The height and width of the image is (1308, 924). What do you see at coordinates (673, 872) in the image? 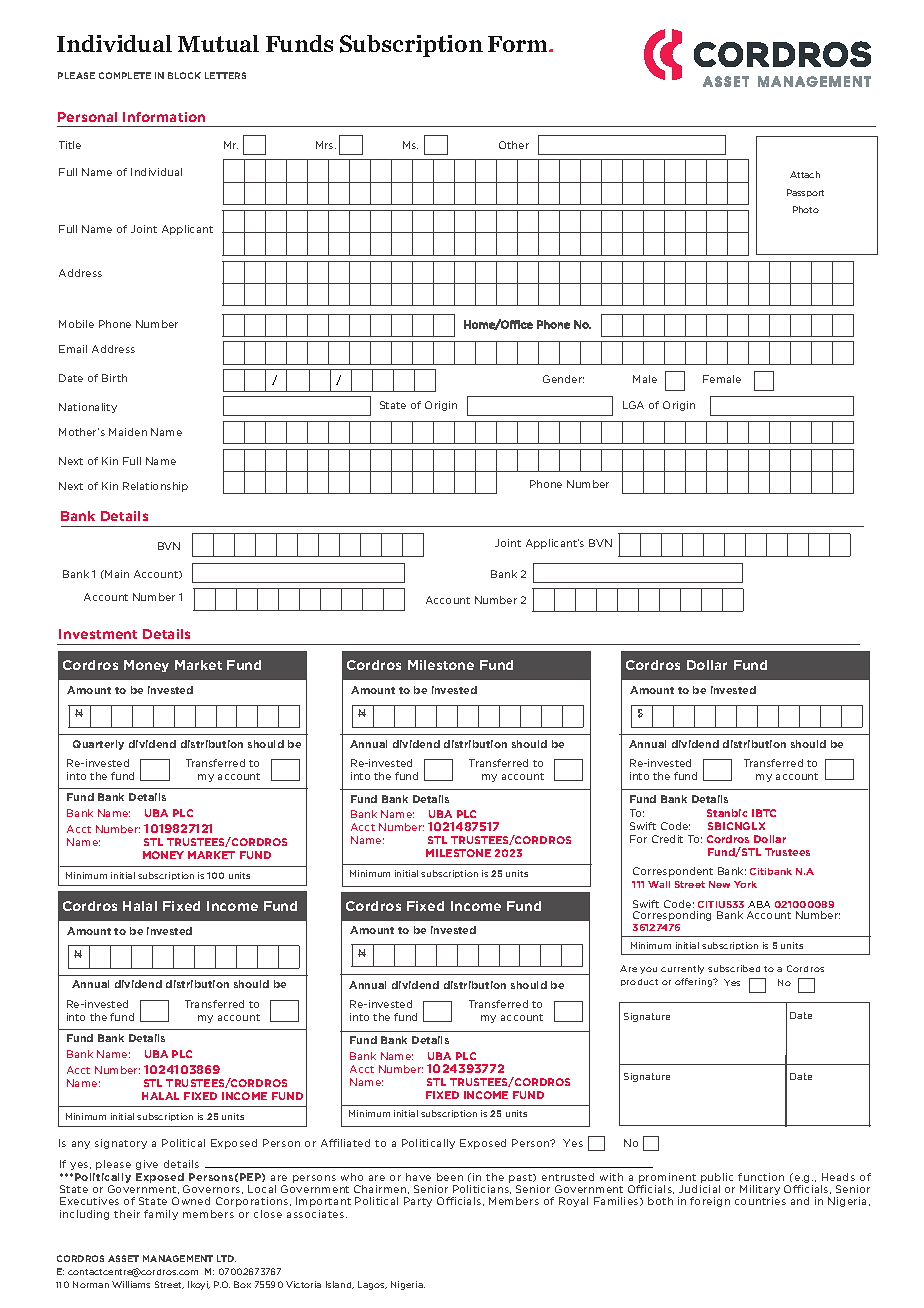
I see `Correspondent` at bounding box center [673, 872].
